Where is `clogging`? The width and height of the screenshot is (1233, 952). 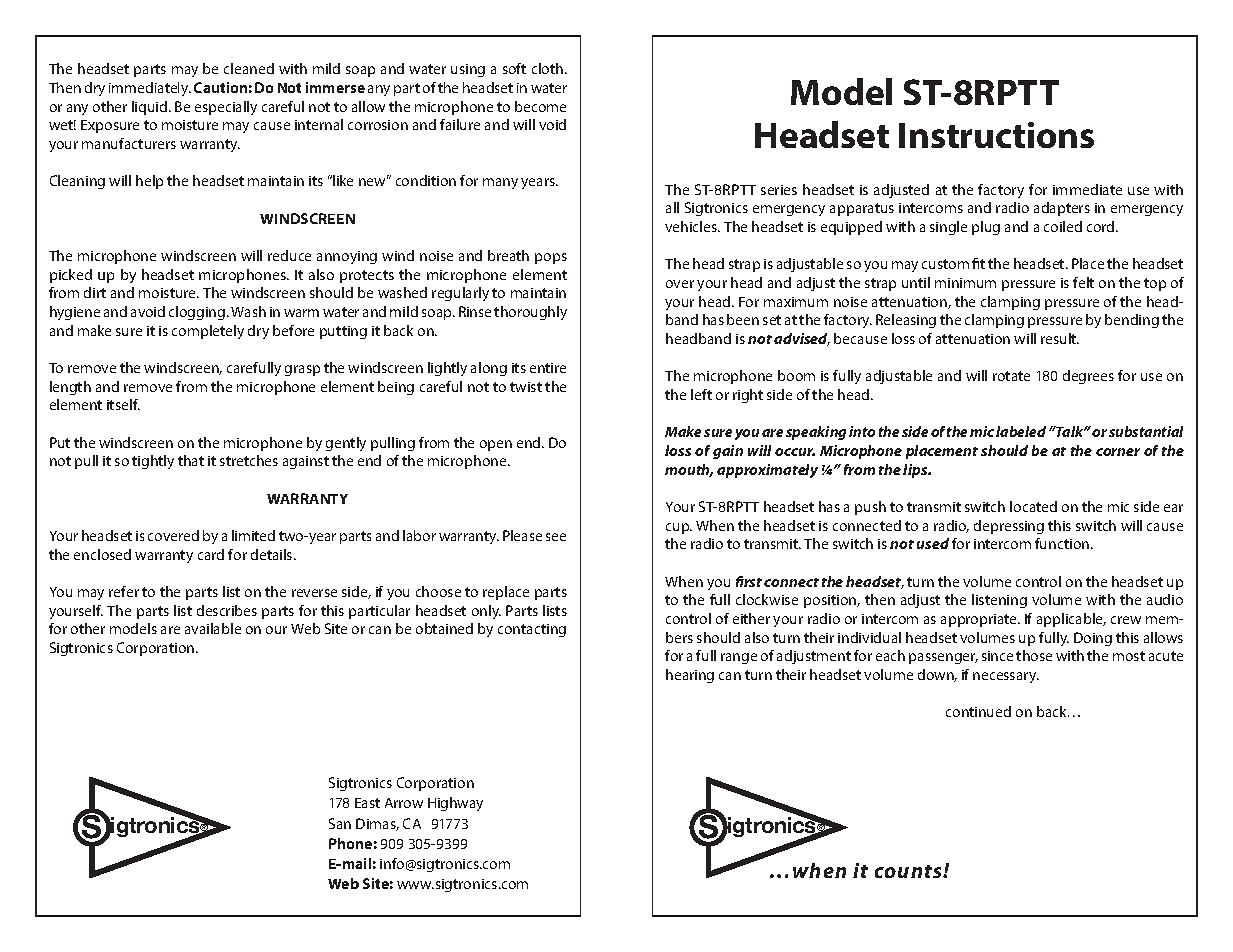
clogging is located at coordinates (197, 313).
